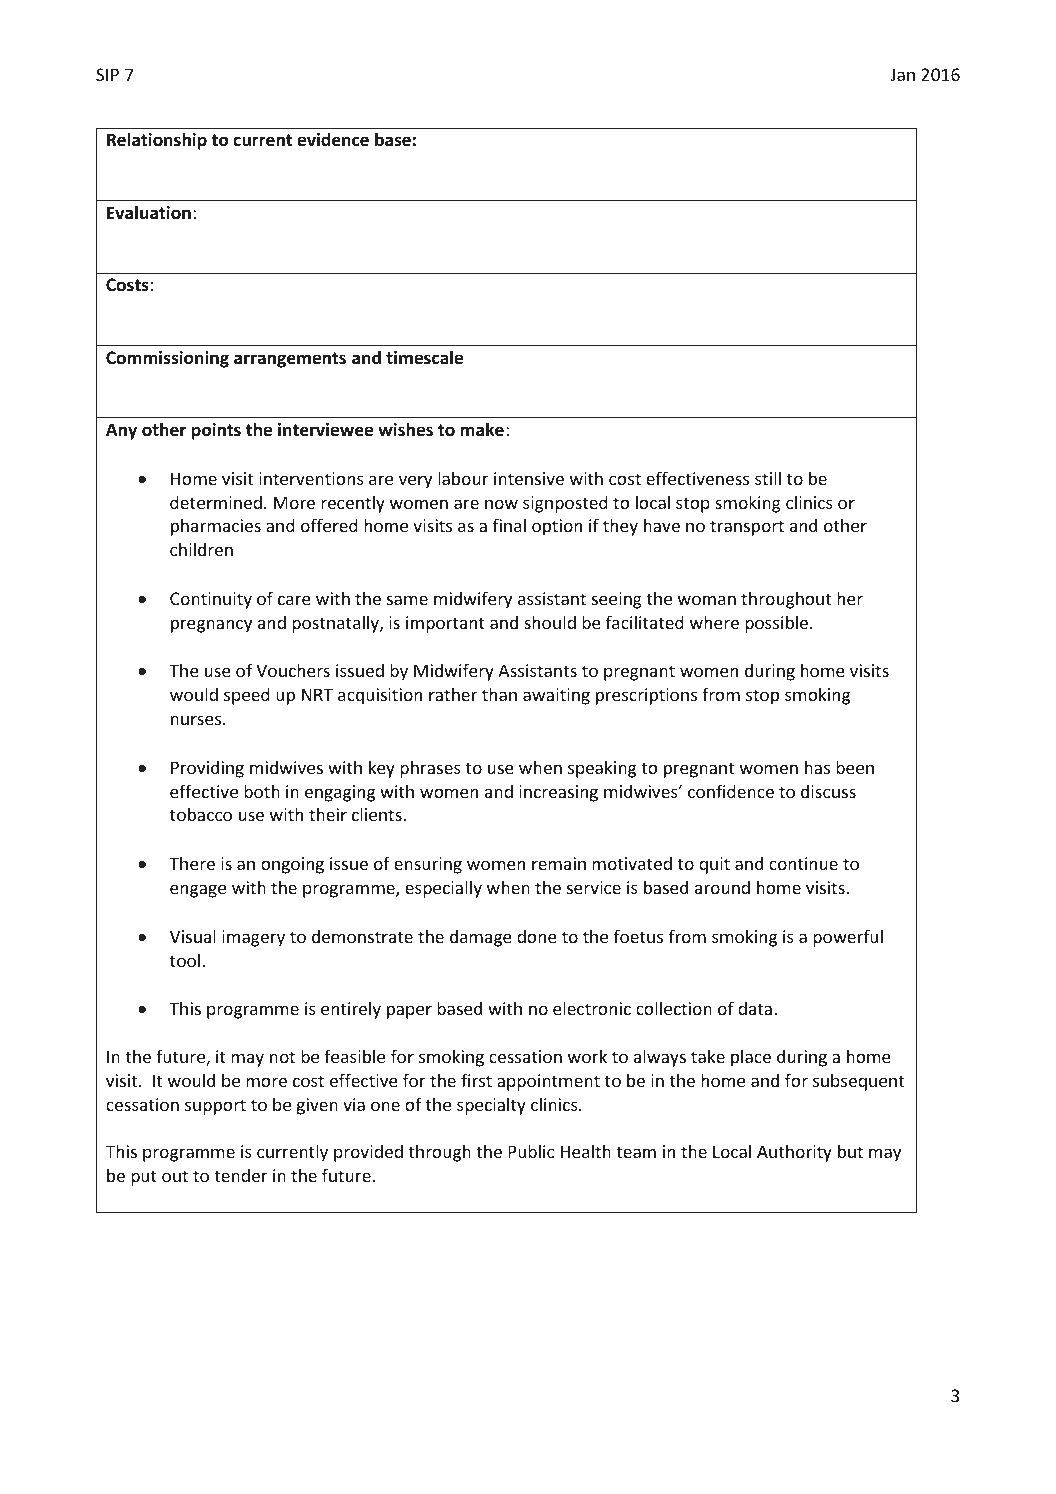 The image size is (1056, 1494). What do you see at coordinates (531, 1151) in the screenshot?
I see `Public` at bounding box center [531, 1151].
